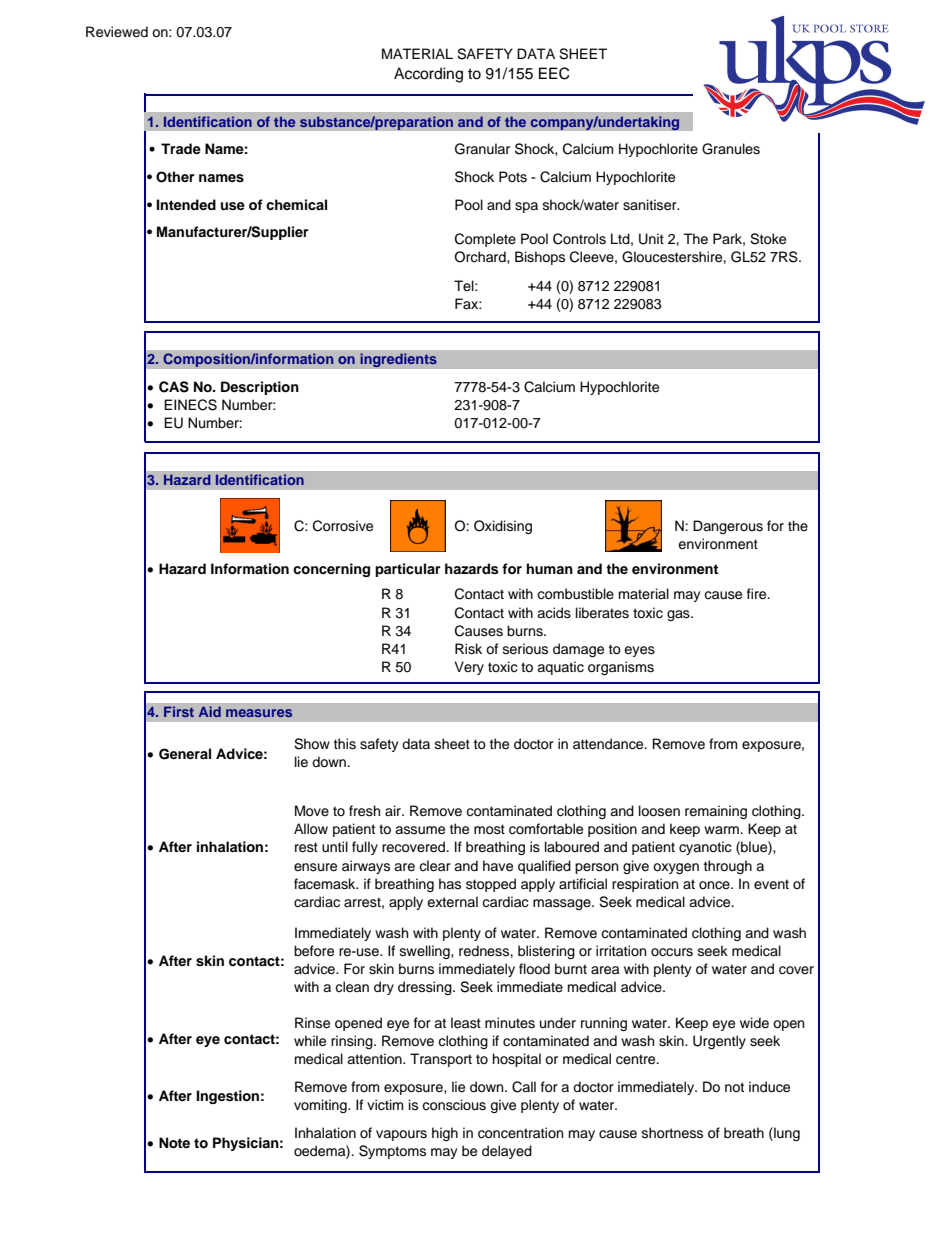 The width and height of the screenshot is (952, 1233). I want to click on According, so click(428, 75).
